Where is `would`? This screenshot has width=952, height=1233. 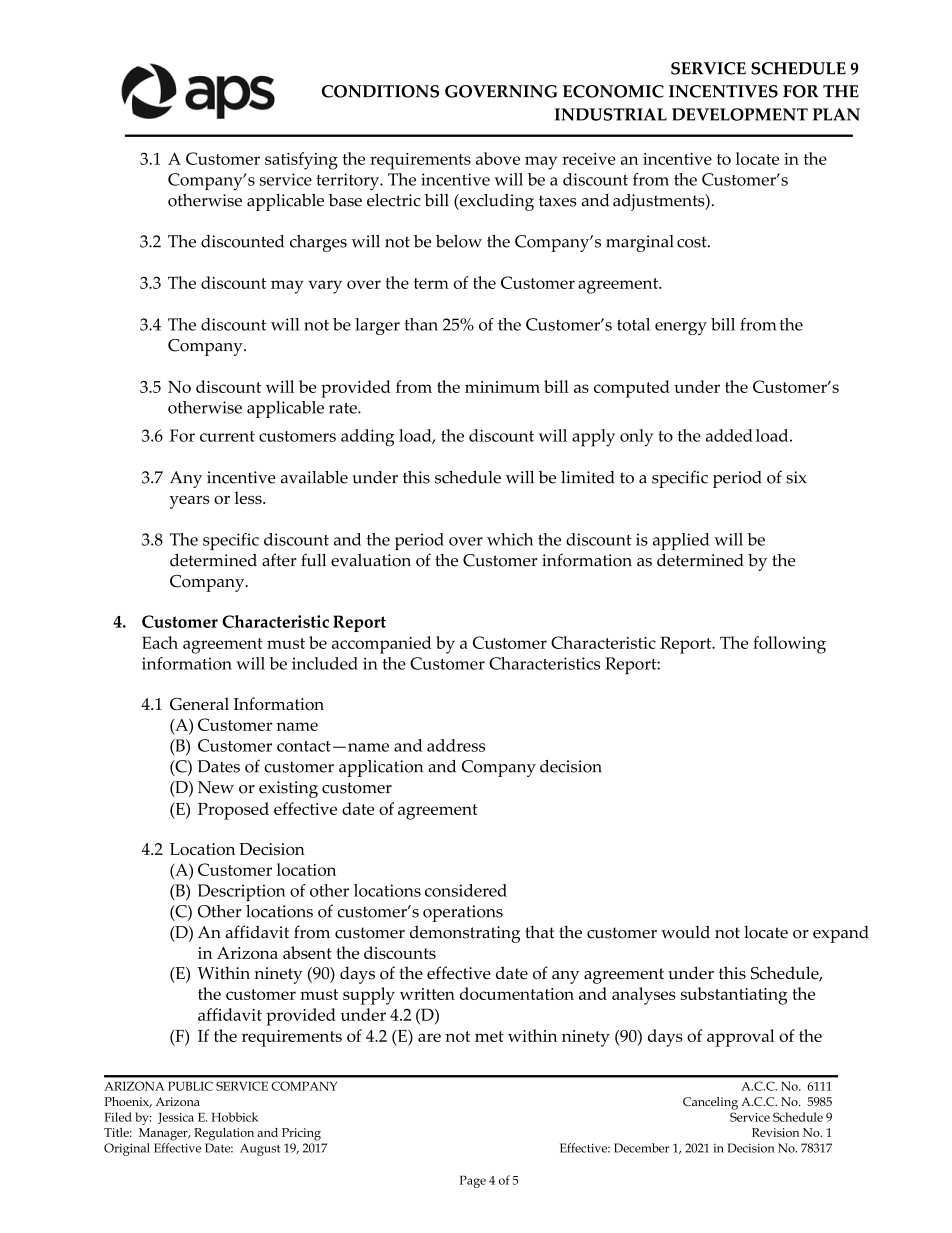 would is located at coordinates (685, 932).
